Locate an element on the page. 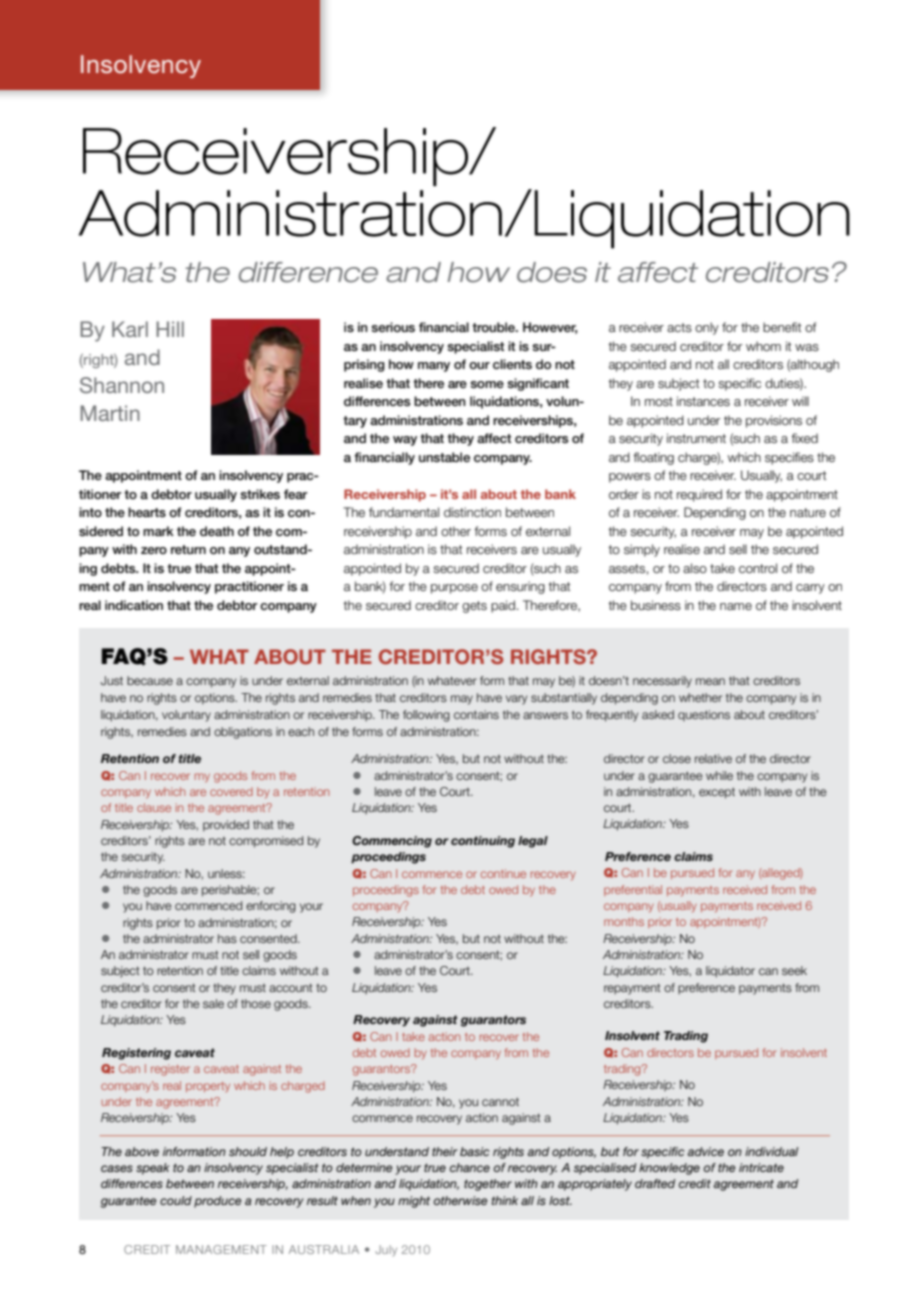 This page has width=924, height=1308. gets is located at coordinates (474, 607).
